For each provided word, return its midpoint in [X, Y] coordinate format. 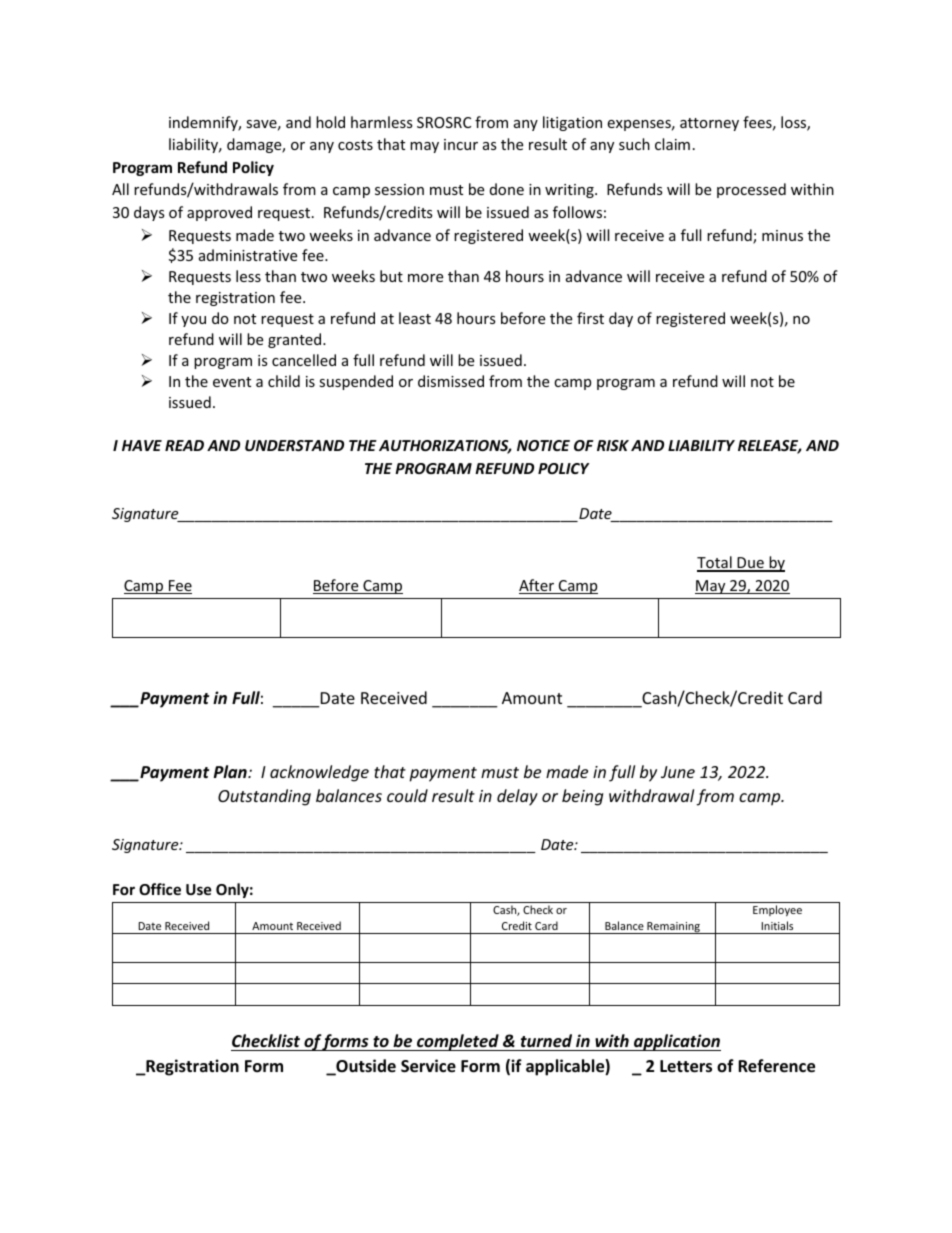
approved [219, 213]
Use [199, 889]
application [676, 1042]
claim [672, 144]
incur [461, 144]
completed [458, 1042]
